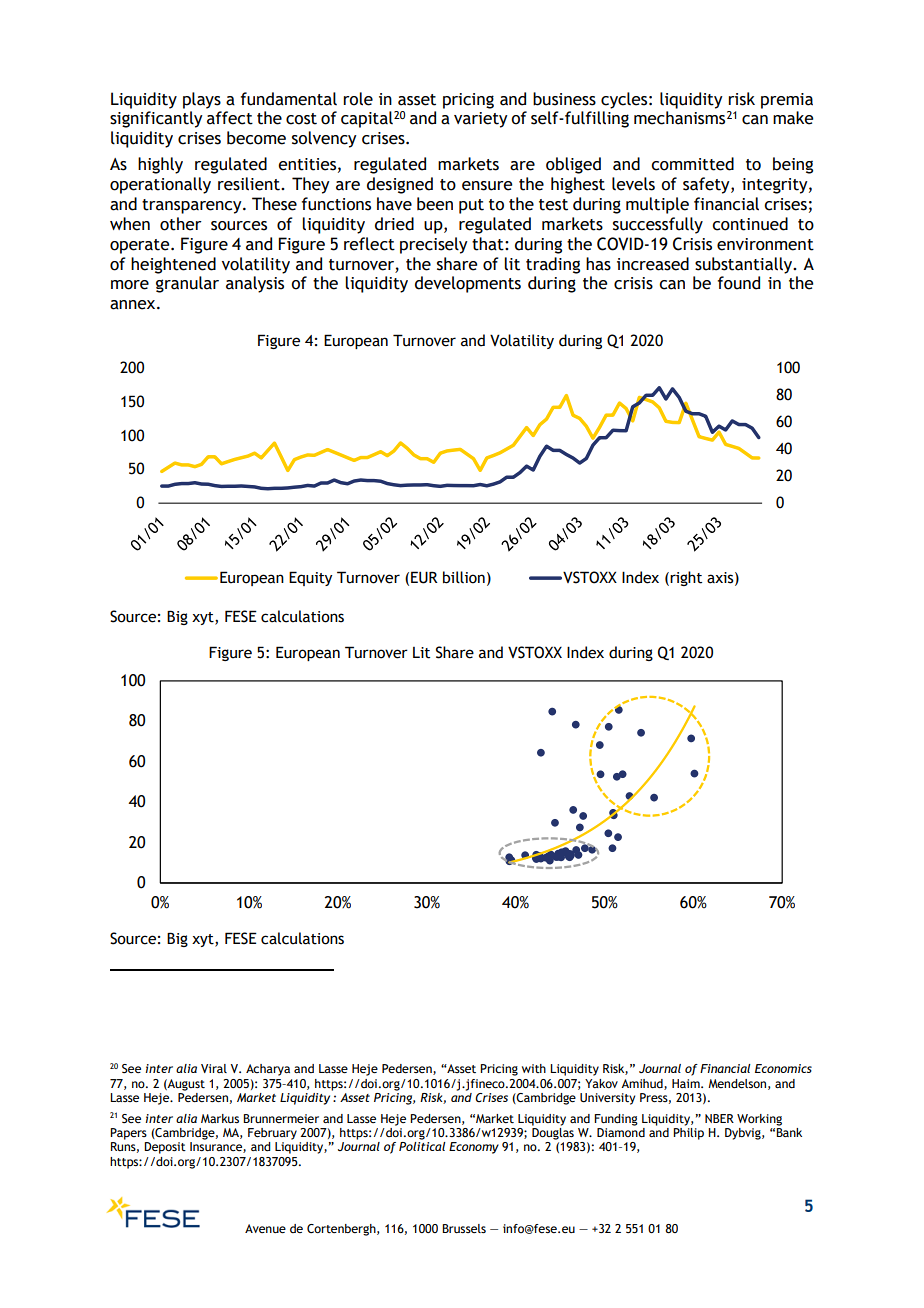 This image has height=1308, width=924. What do you see at coordinates (464, 577) in the image?
I see `billion` at bounding box center [464, 577].
